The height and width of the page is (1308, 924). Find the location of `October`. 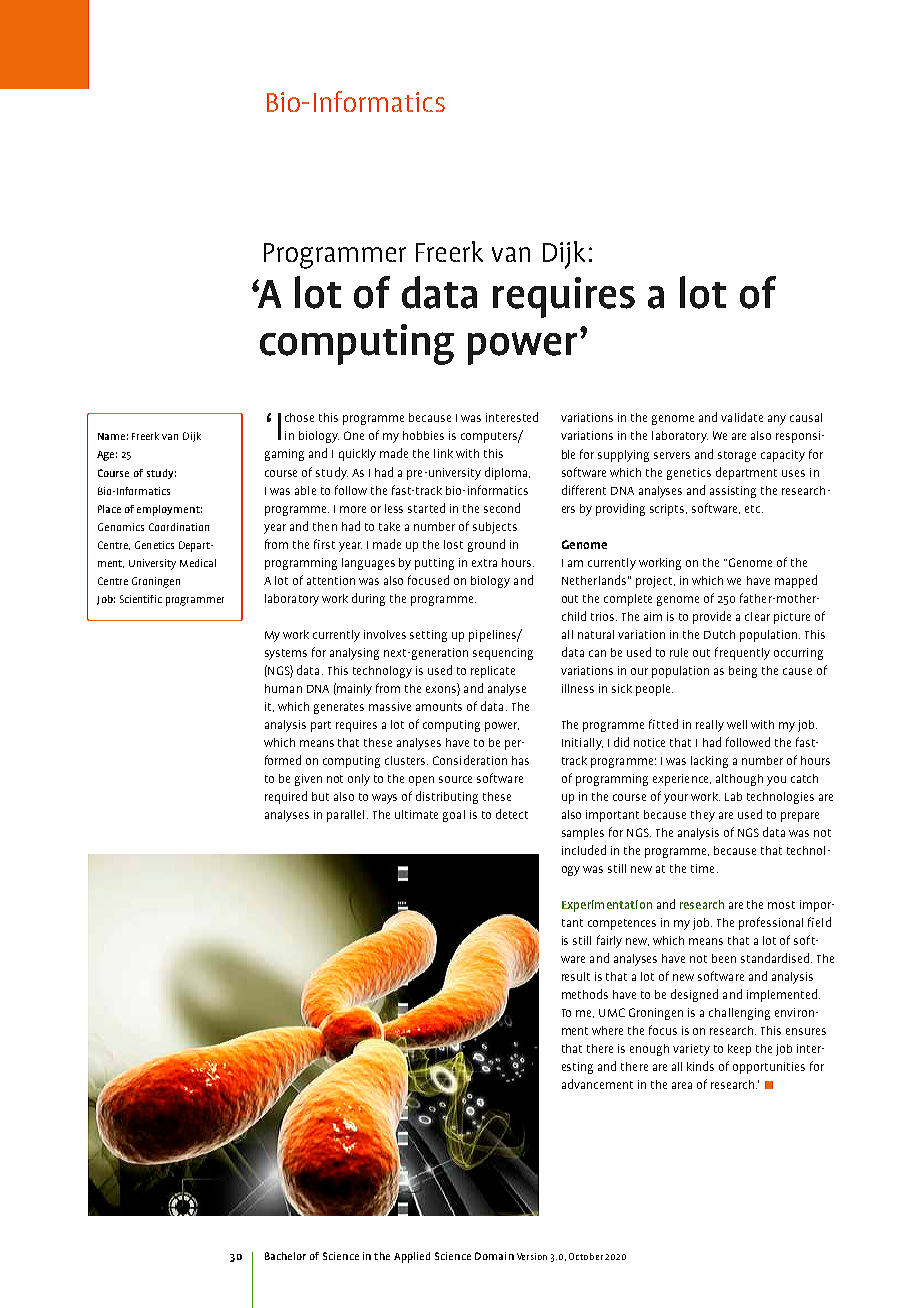

October is located at coordinates (587, 1256).
